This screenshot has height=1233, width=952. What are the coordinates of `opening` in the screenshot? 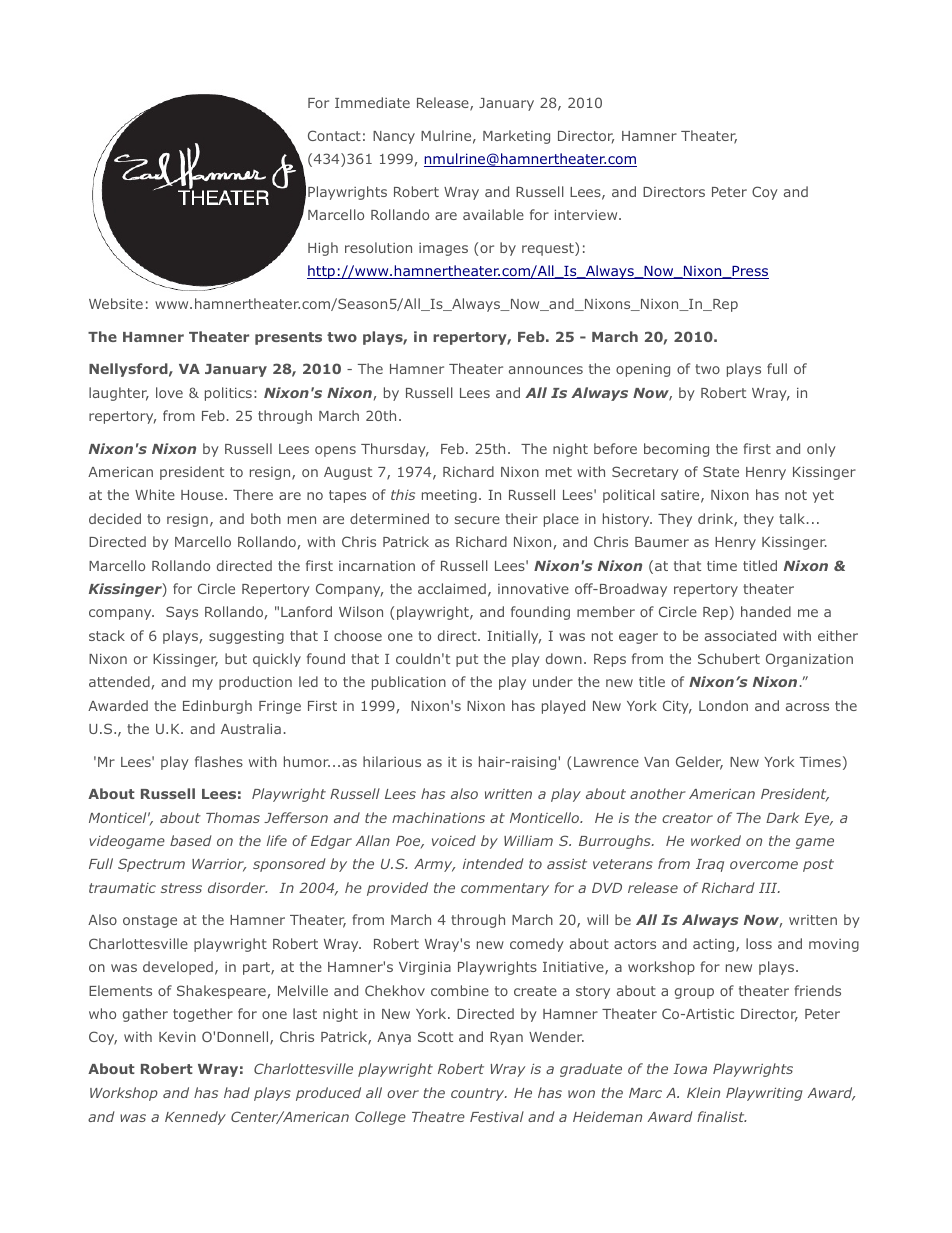 It's located at (643, 370).
